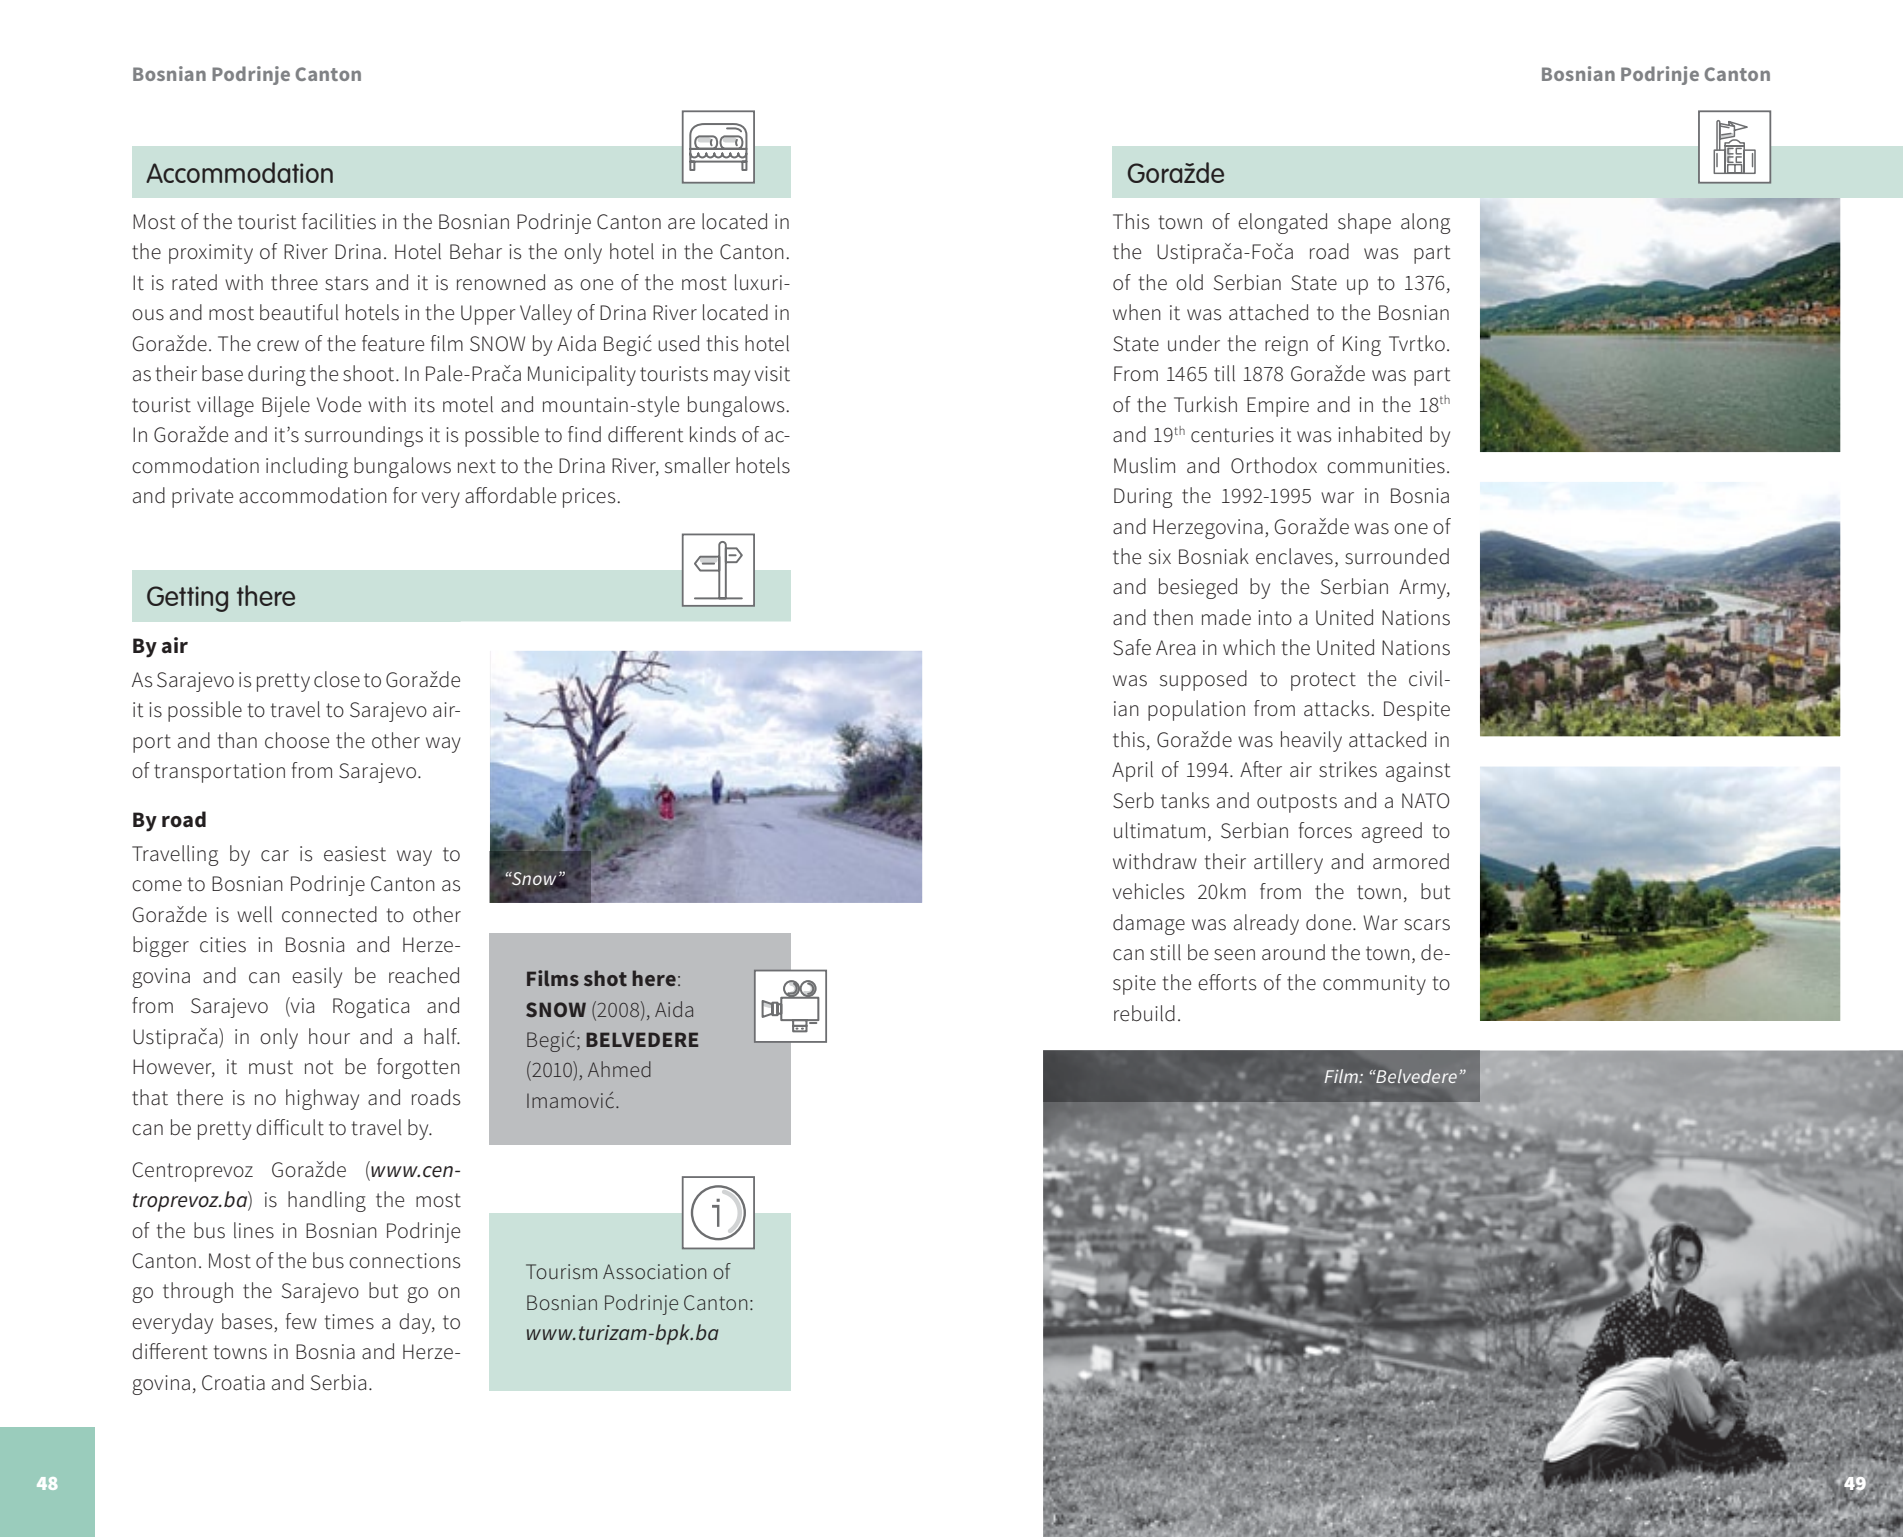 The image size is (1903, 1537). I want to click on rebuild, so click(1144, 1013).
